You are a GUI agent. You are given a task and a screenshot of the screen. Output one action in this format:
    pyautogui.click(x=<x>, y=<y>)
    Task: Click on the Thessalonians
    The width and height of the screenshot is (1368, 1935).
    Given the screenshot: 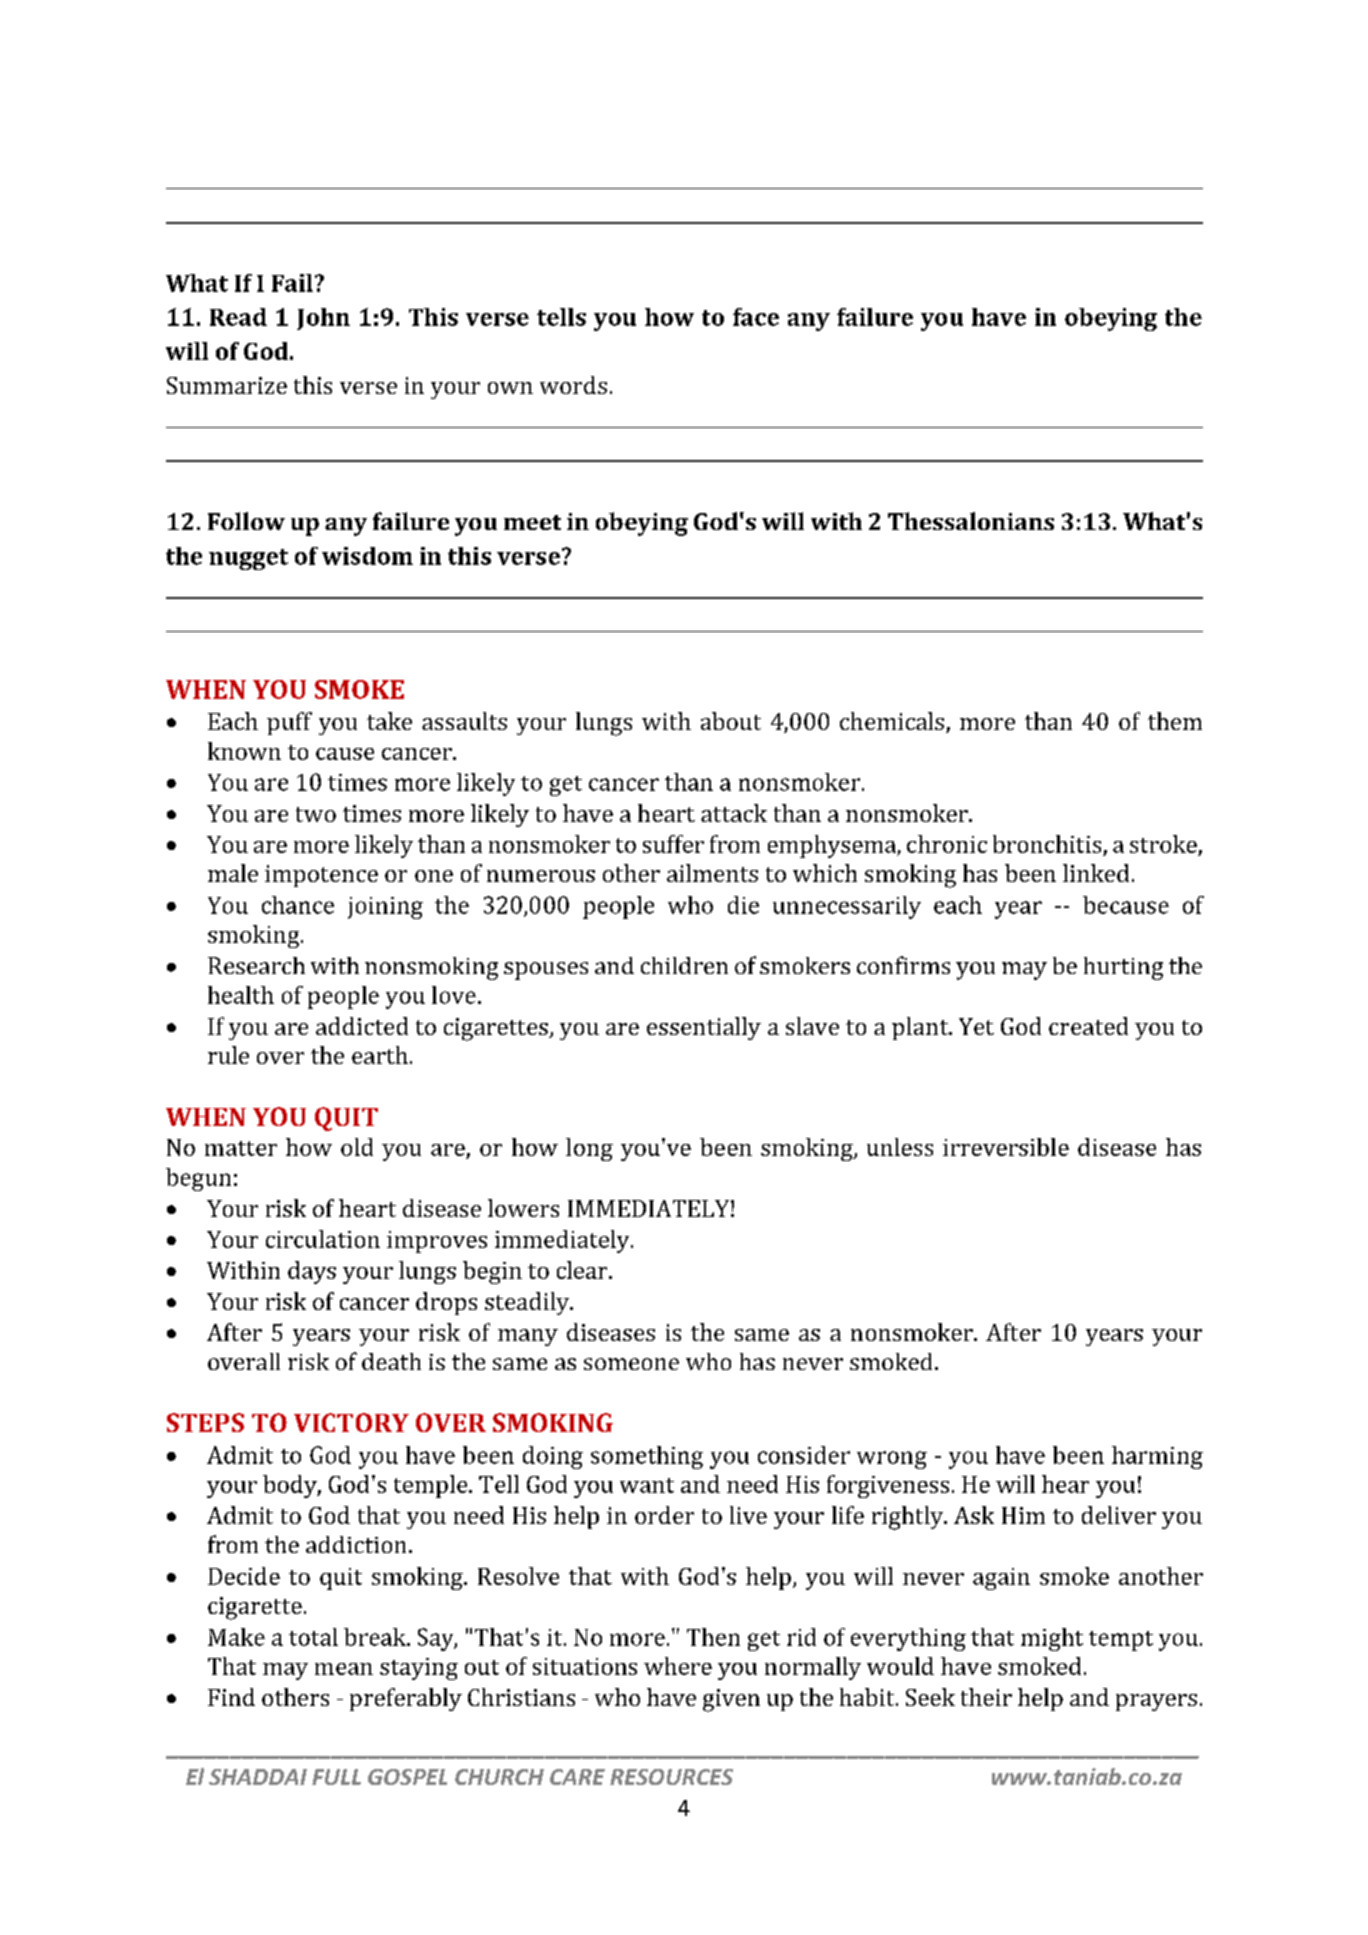 What is the action you would take?
    pyautogui.click(x=971, y=521)
